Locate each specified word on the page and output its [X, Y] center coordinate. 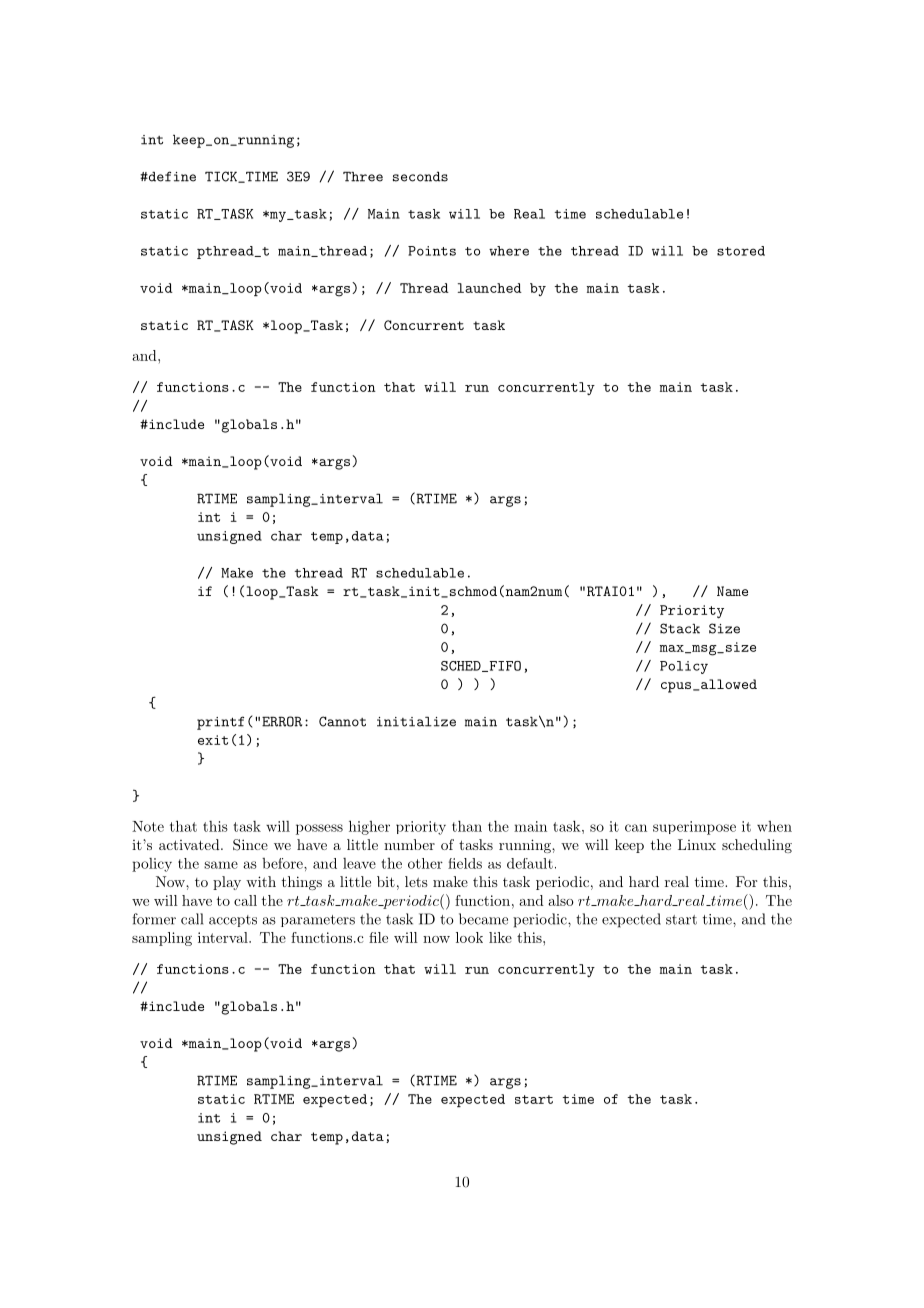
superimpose [694, 828]
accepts [233, 921]
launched [490, 288]
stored [741, 251]
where [509, 251]
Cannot [342, 721]
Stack [680, 628]
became [483, 919]
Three [363, 176]
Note [148, 826]
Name [732, 591]
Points [432, 251]
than [467, 826]
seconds [420, 176]
